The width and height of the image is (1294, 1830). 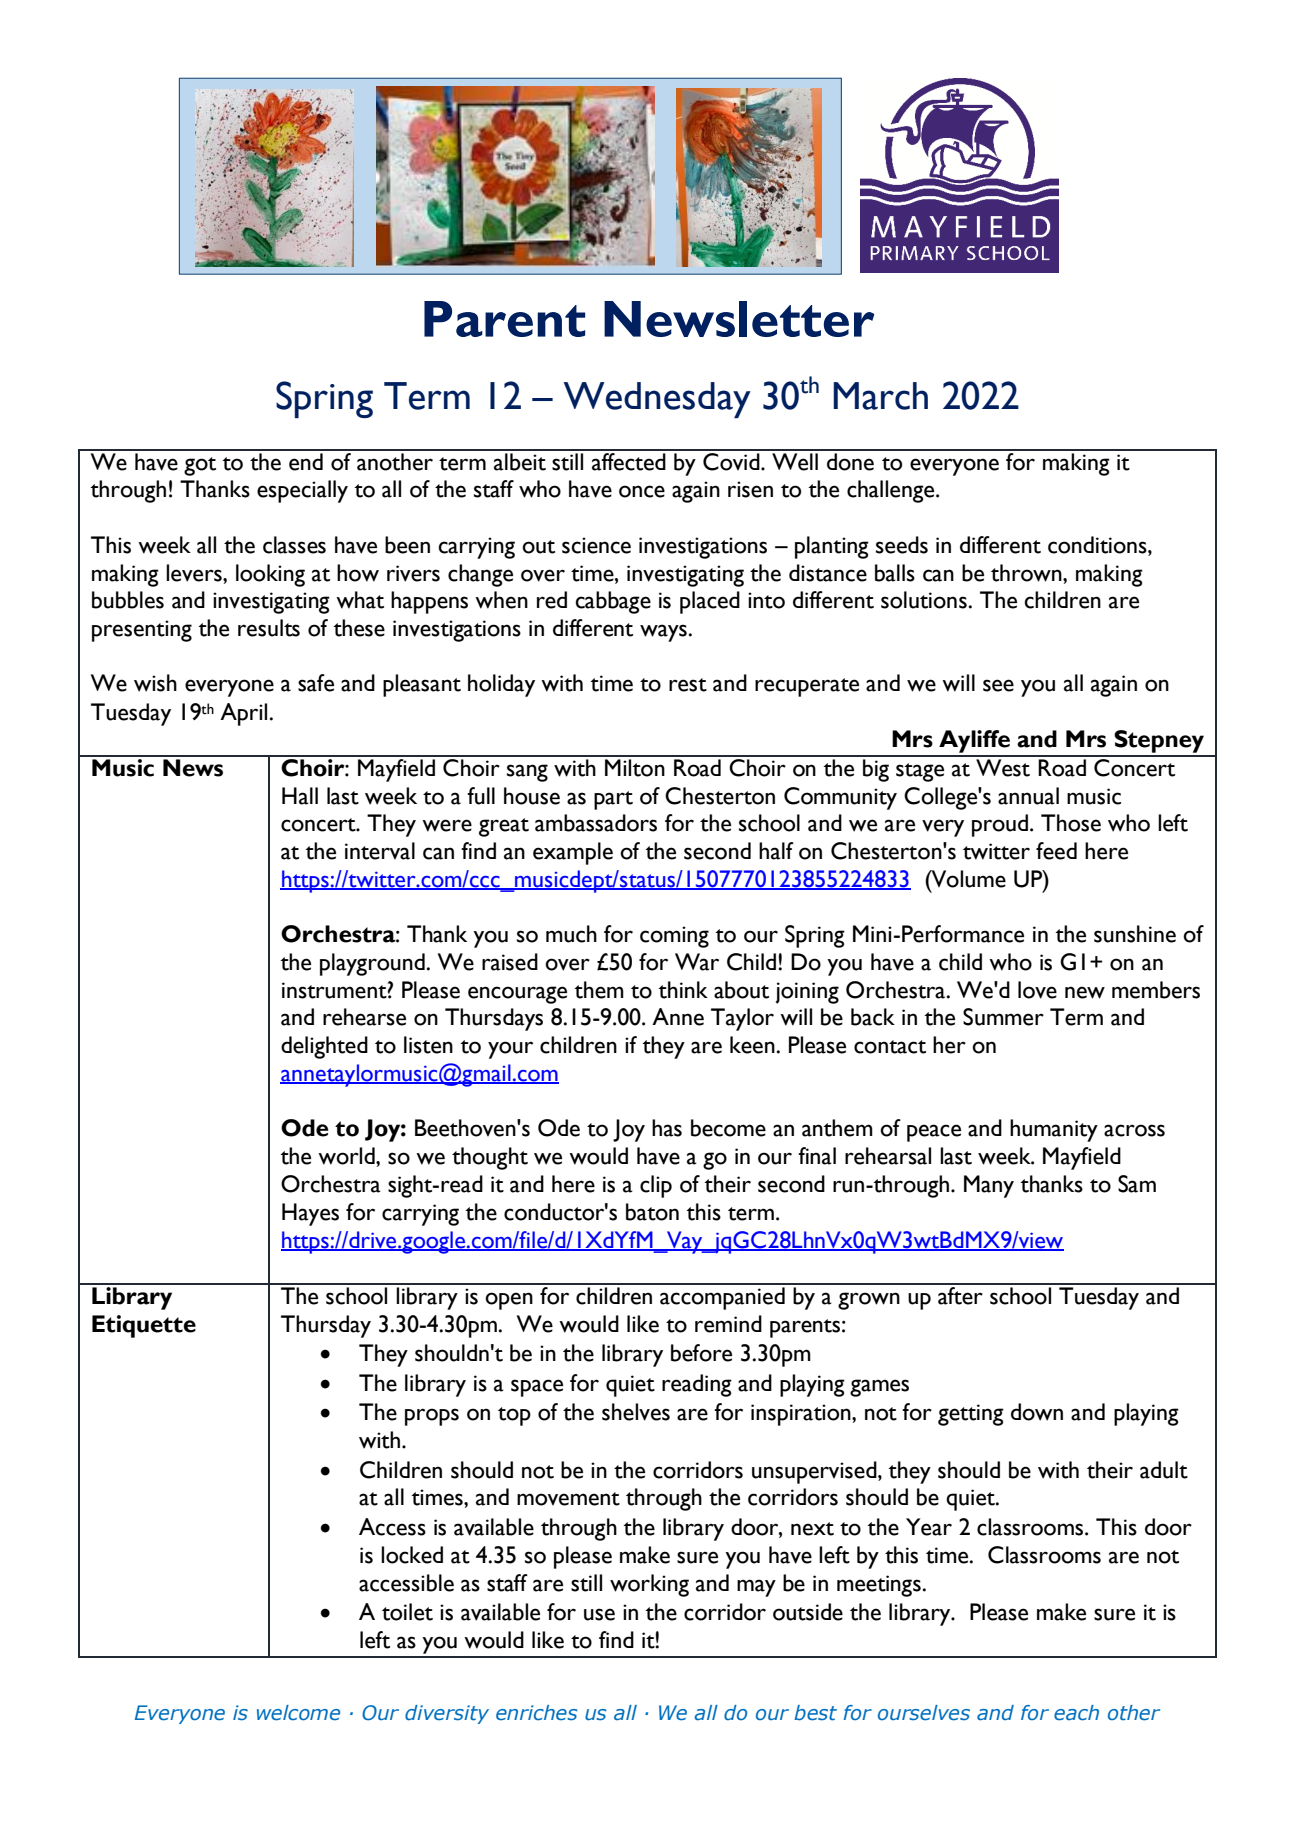 I want to click on Etiquette, so click(x=144, y=1326).
